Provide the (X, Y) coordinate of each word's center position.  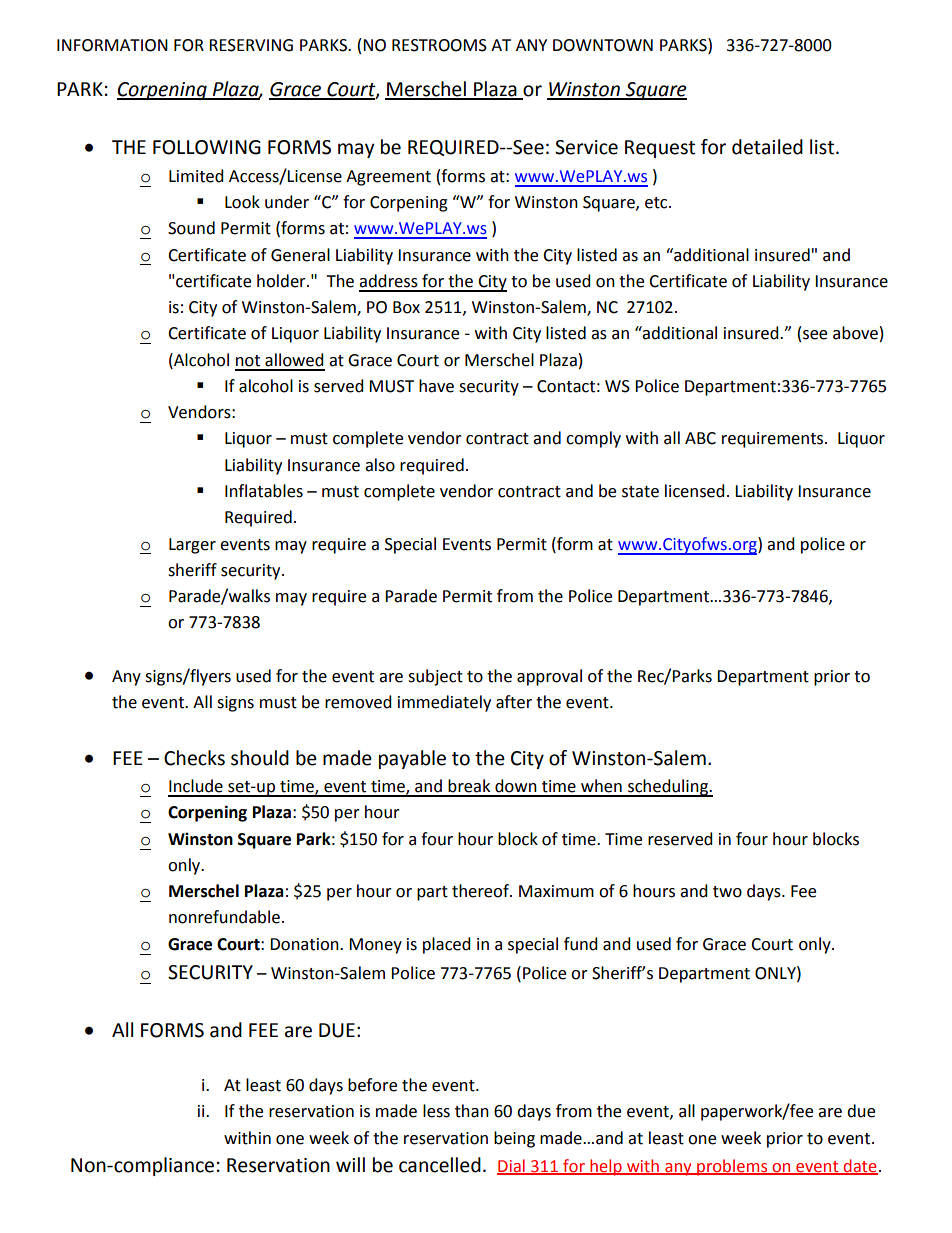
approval (549, 677)
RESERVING (251, 45)
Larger (192, 546)
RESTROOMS (439, 45)
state (640, 492)
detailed (767, 147)
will (350, 1164)
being (514, 1139)
